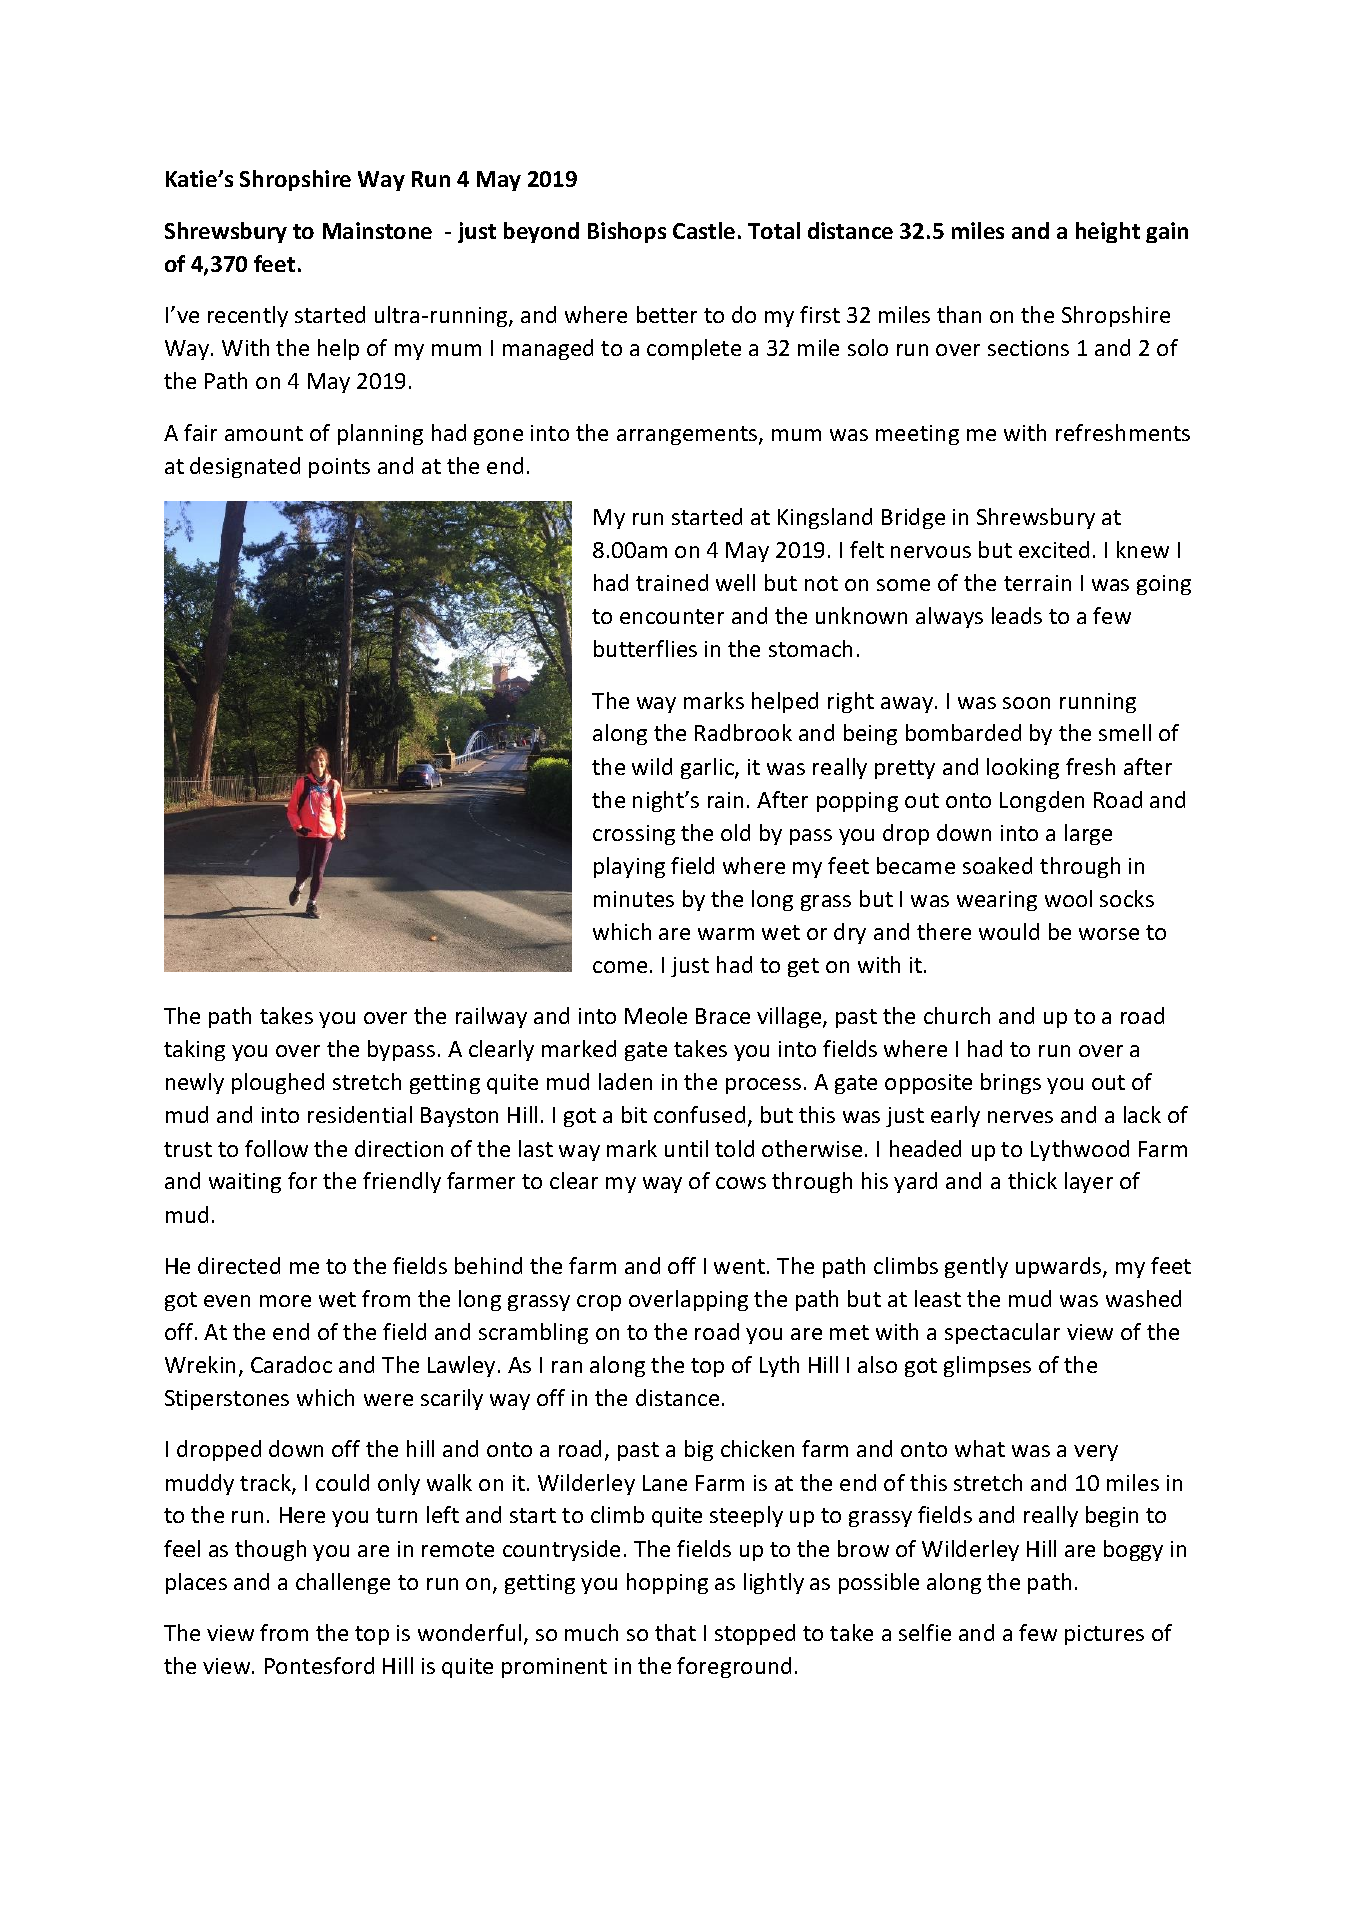 The height and width of the screenshot is (1920, 1358). I want to click on until, so click(686, 1148).
